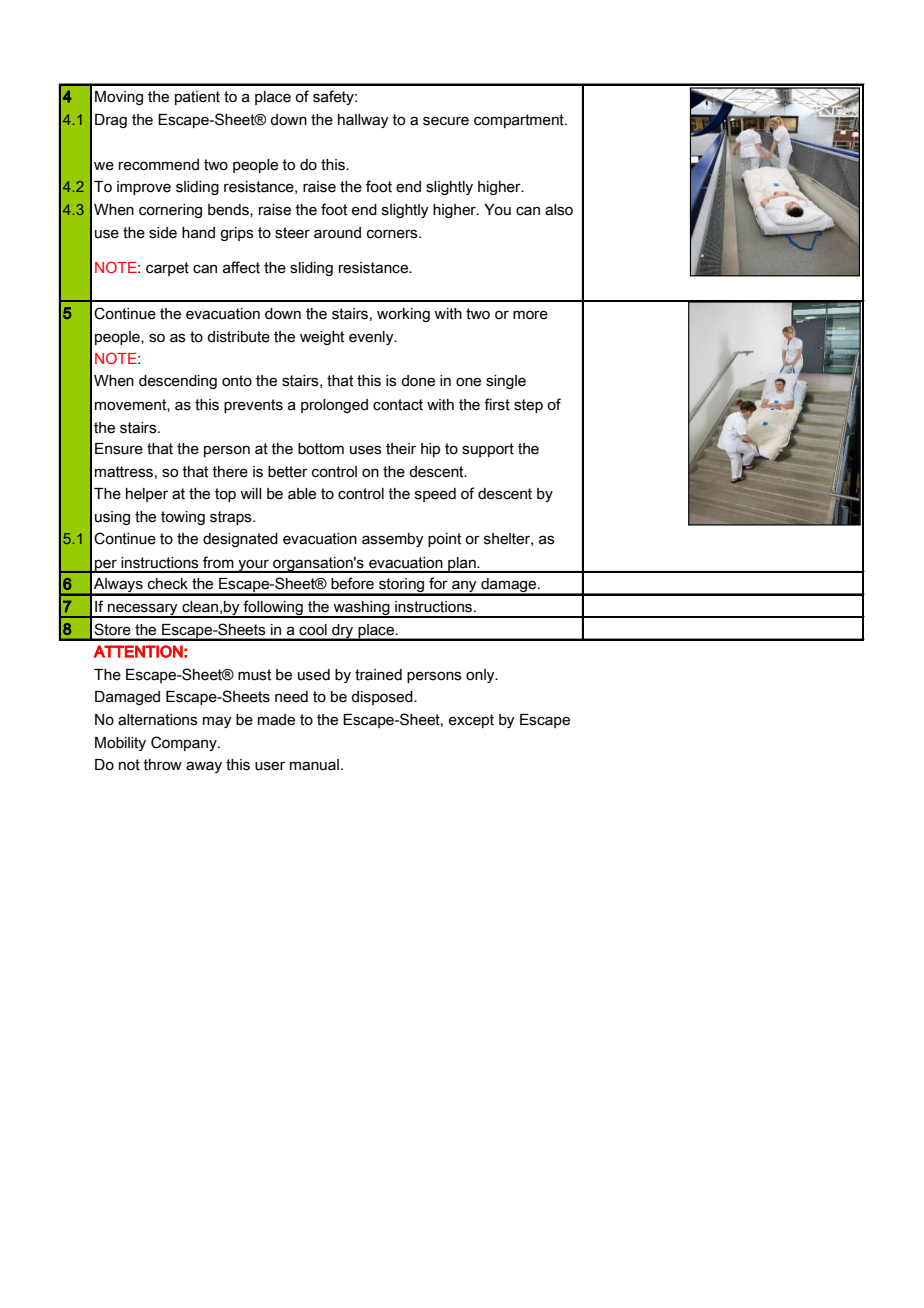 Image resolution: width=924 pixels, height=1308 pixels. I want to click on compartment, so click(520, 121).
